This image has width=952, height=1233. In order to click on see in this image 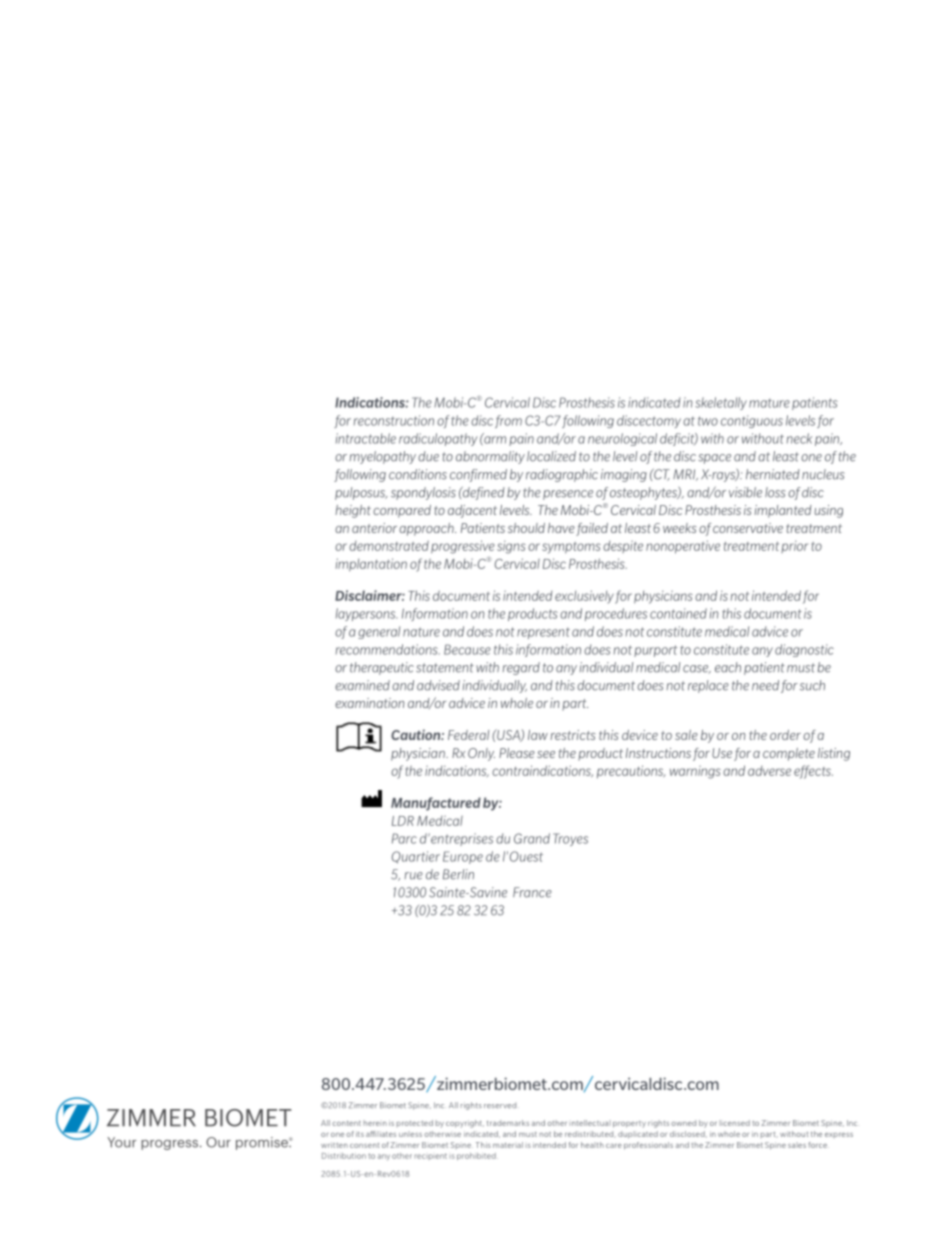, I will do `click(546, 754)`.
